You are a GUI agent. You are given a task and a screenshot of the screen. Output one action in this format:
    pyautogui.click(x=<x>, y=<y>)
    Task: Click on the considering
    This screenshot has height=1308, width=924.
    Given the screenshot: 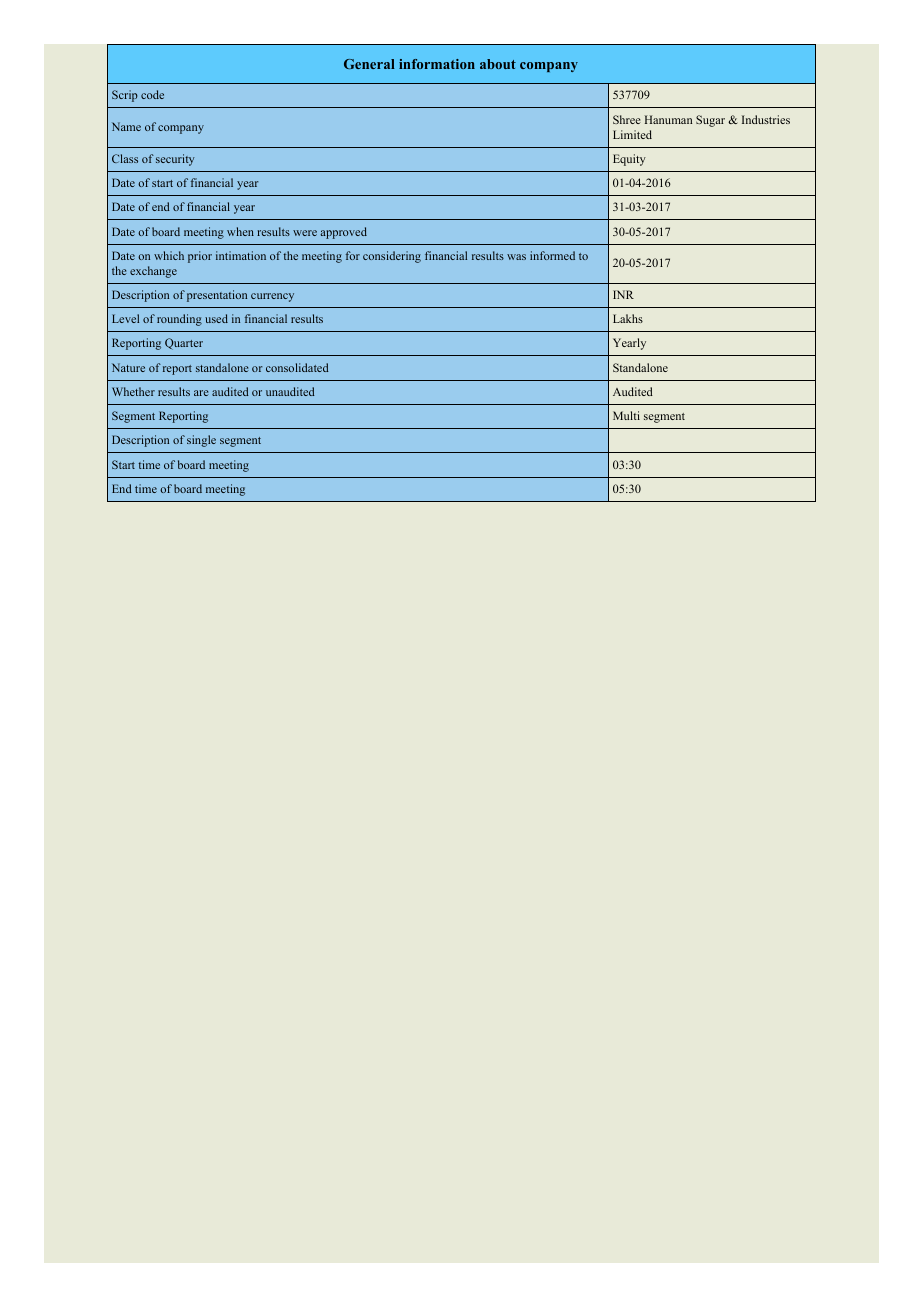 What is the action you would take?
    pyautogui.click(x=392, y=257)
